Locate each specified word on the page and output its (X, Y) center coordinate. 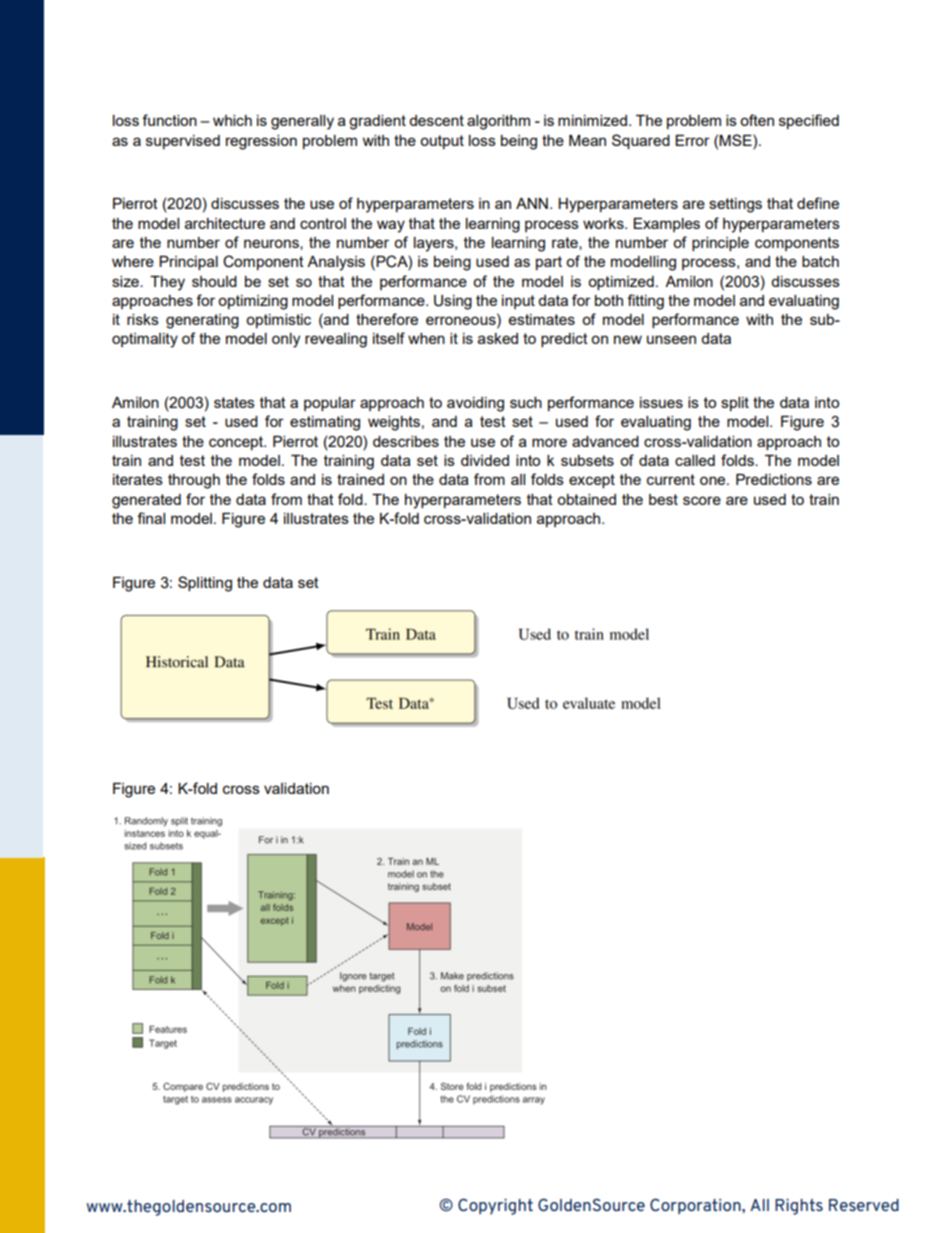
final (151, 518)
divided (485, 460)
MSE (736, 140)
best (663, 499)
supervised (183, 142)
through (194, 481)
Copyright (495, 1206)
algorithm (498, 122)
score (702, 500)
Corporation (696, 1206)
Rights (799, 1207)
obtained (586, 499)
